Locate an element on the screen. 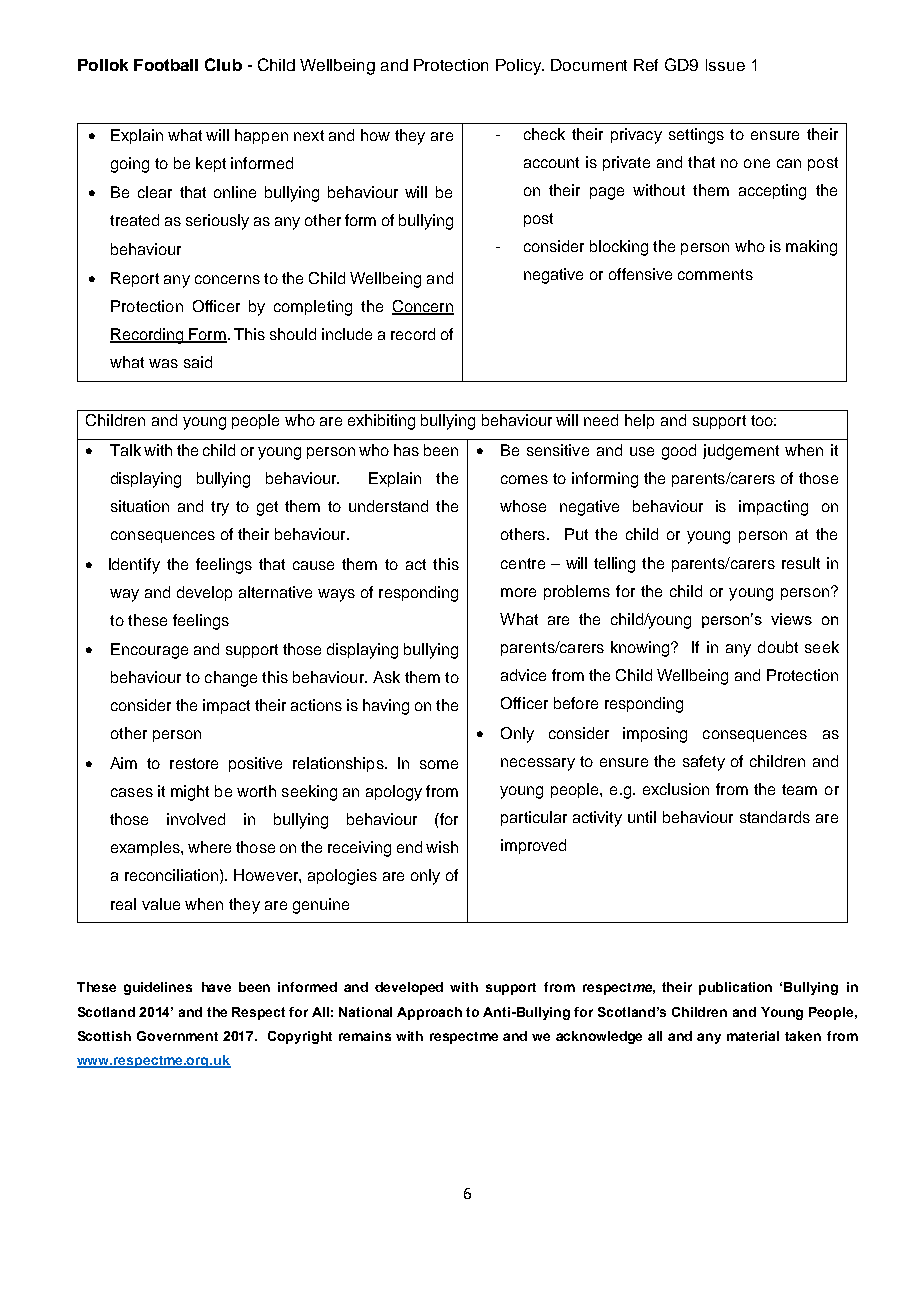  Policy is located at coordinates (520, 67).
